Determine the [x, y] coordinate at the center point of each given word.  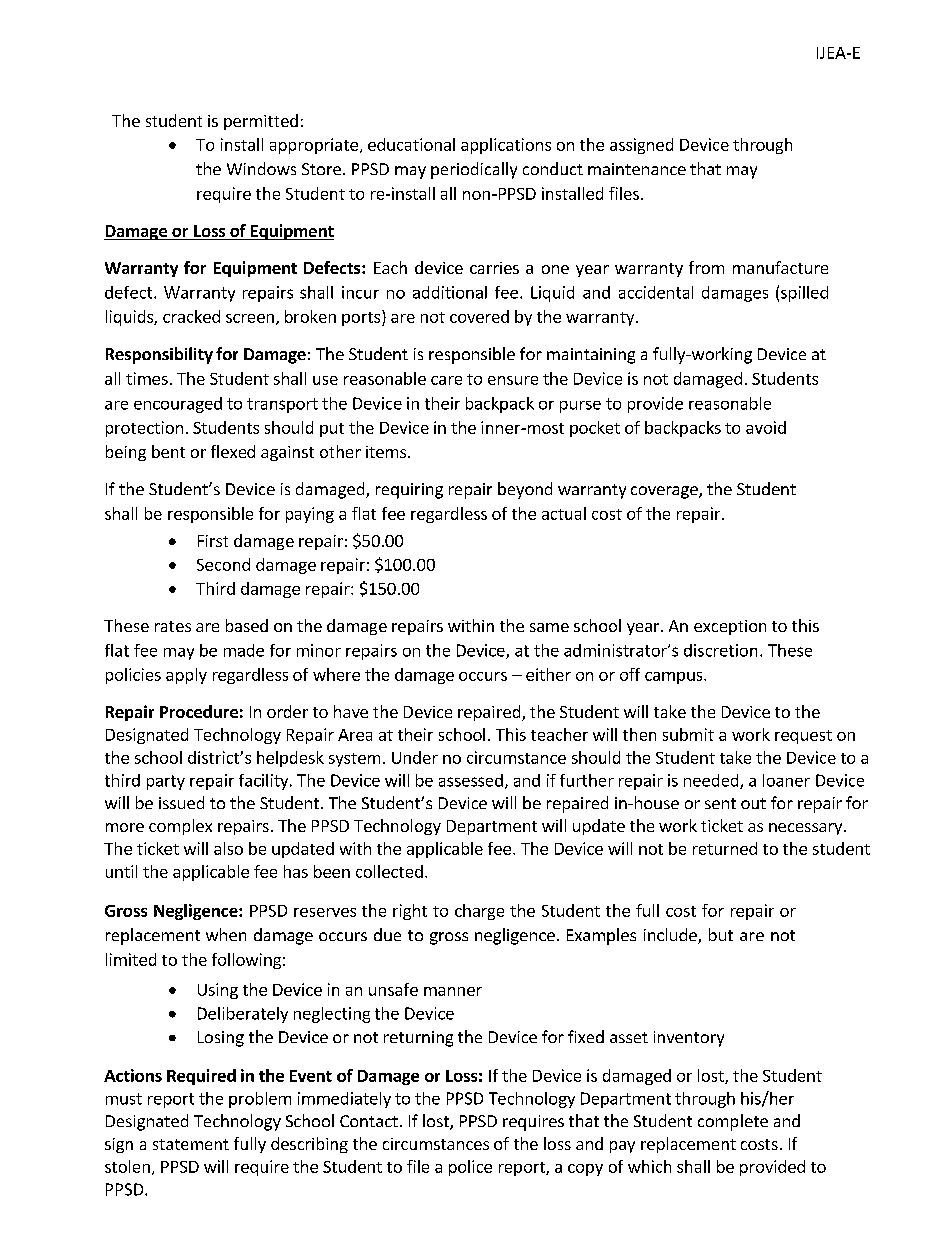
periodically [474, 170]
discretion [720, 650]
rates [173, 626]
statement [191, 1144]
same [549, 627]
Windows [261, 168]
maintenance [637, 169]
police [470, 1168]
